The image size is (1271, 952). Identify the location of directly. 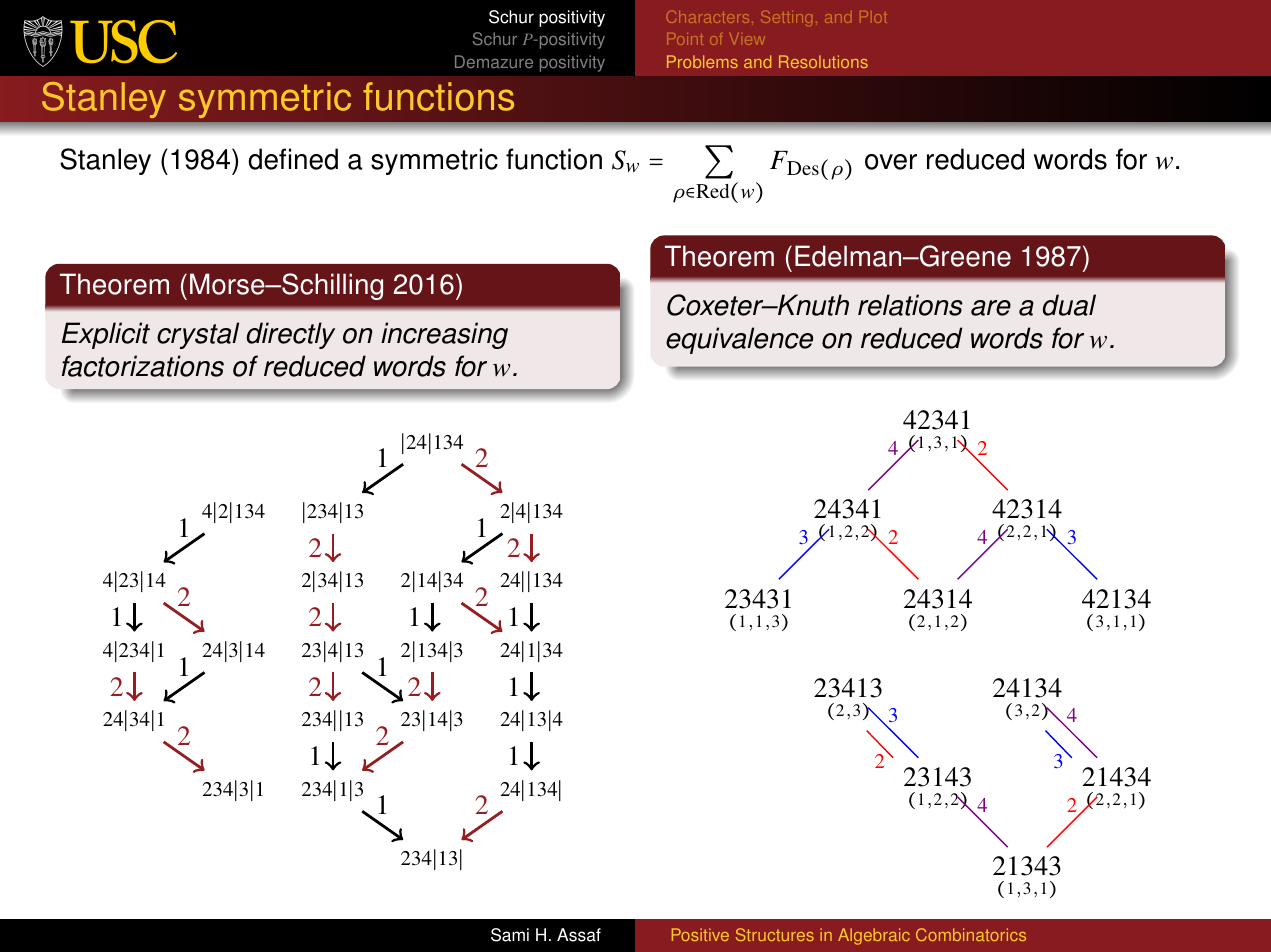
(291, 335).
